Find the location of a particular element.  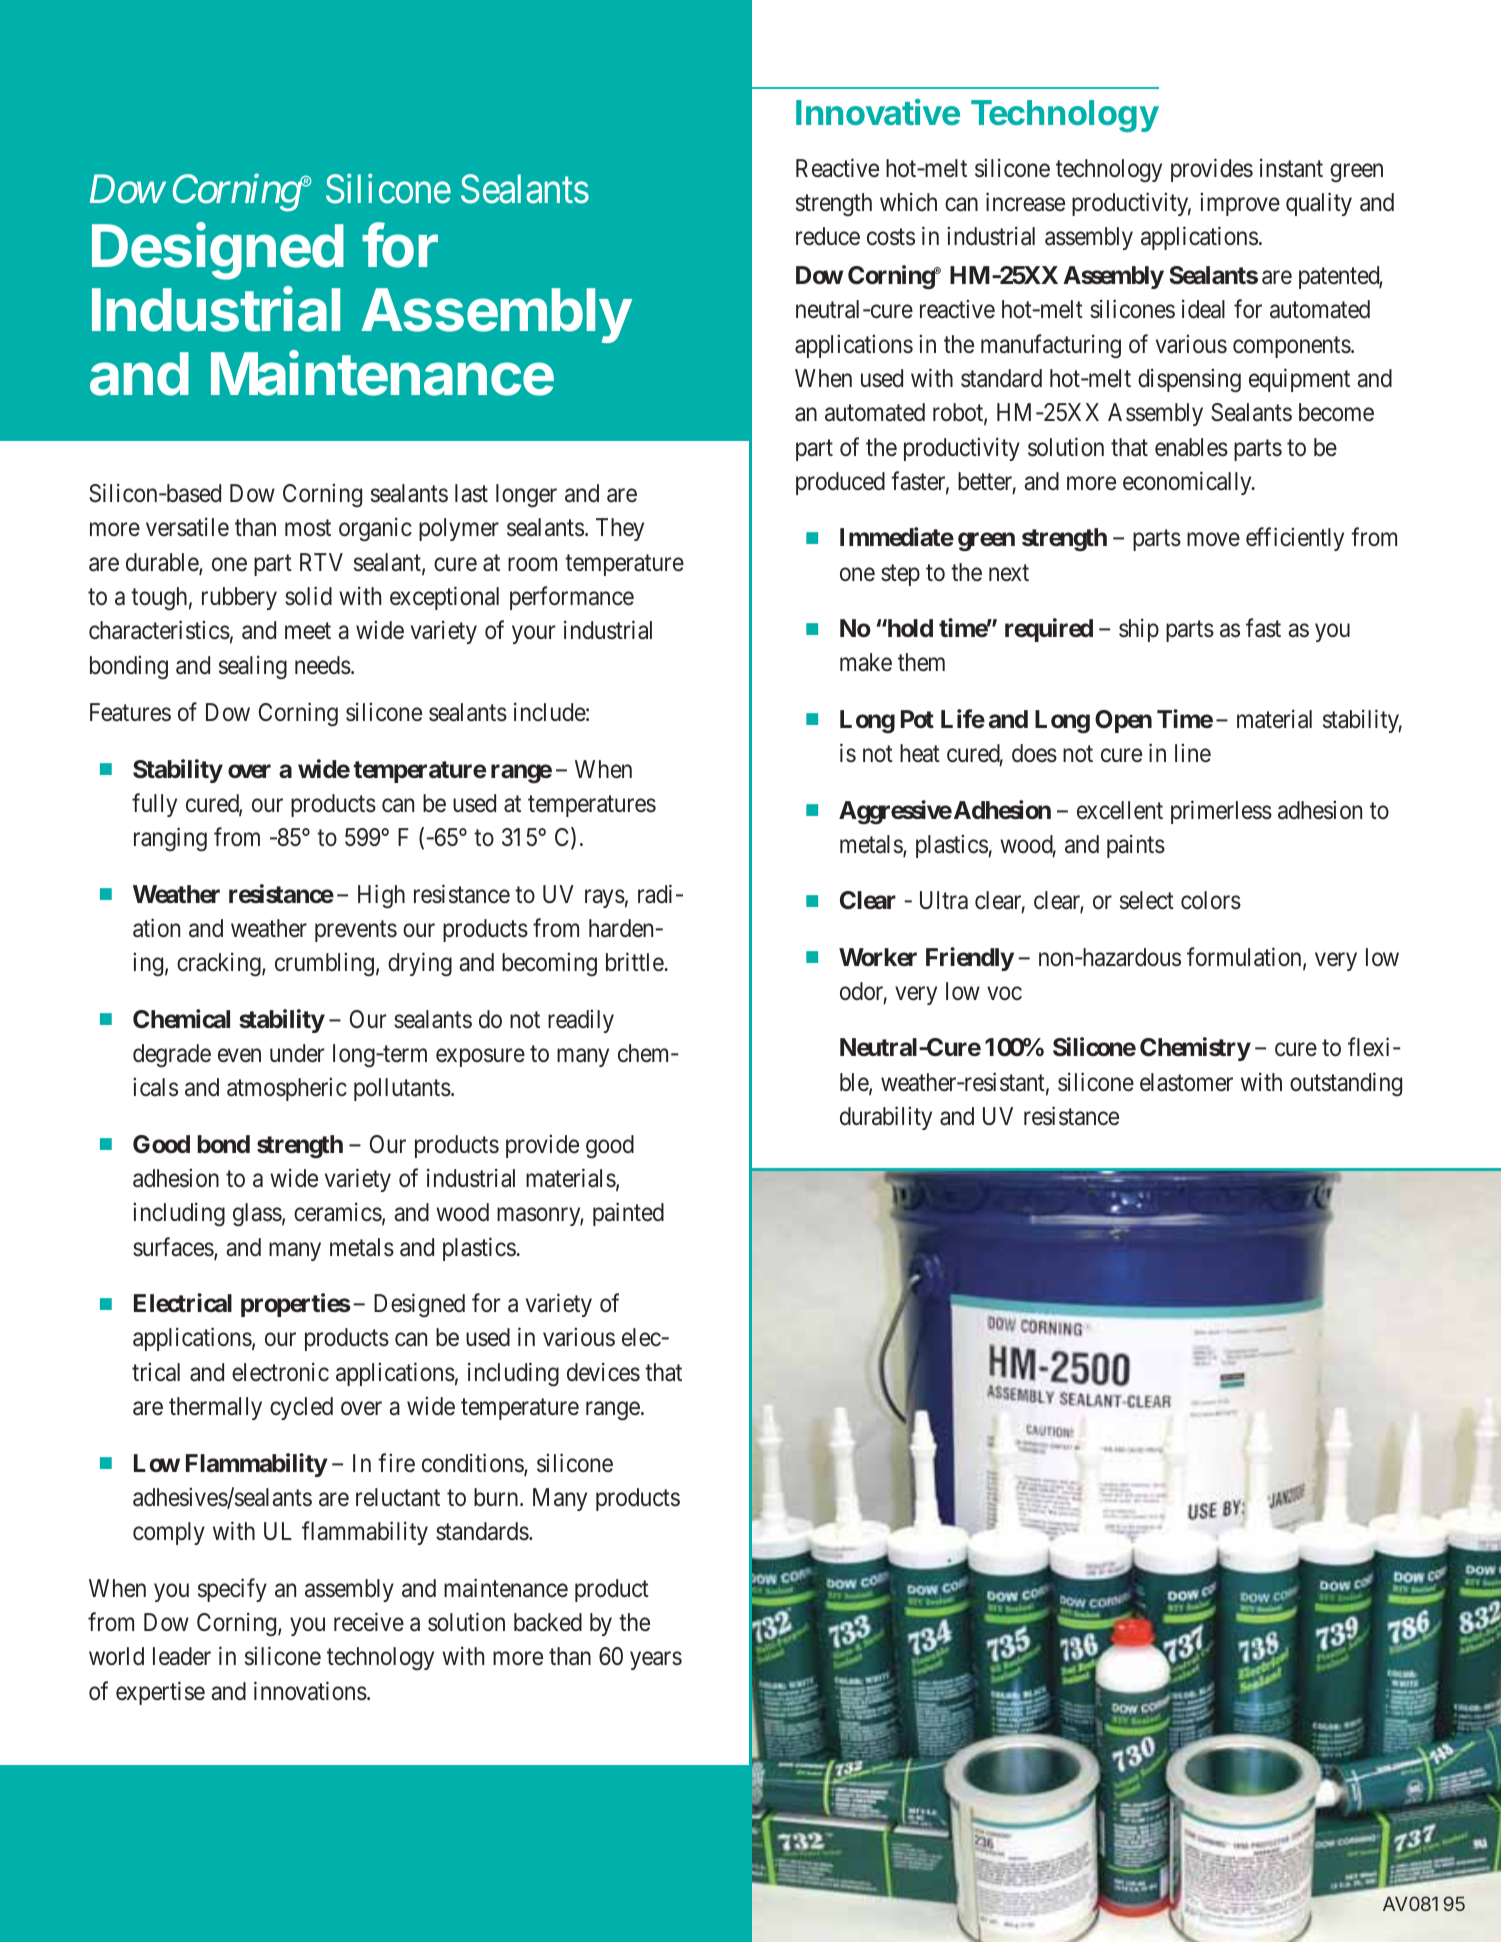

RTV is located at coordinates (321, 562).
